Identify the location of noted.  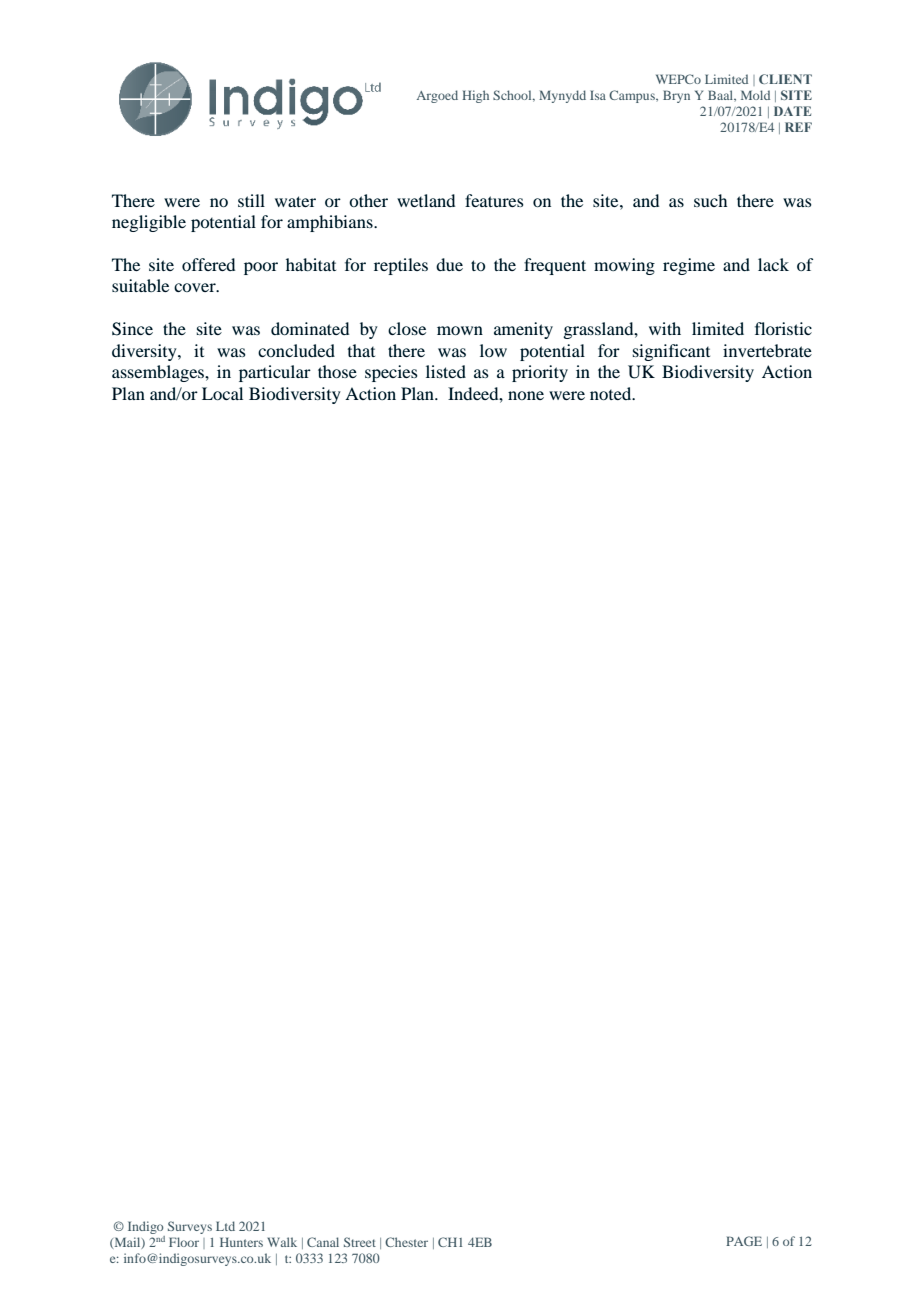
(612, 393).
